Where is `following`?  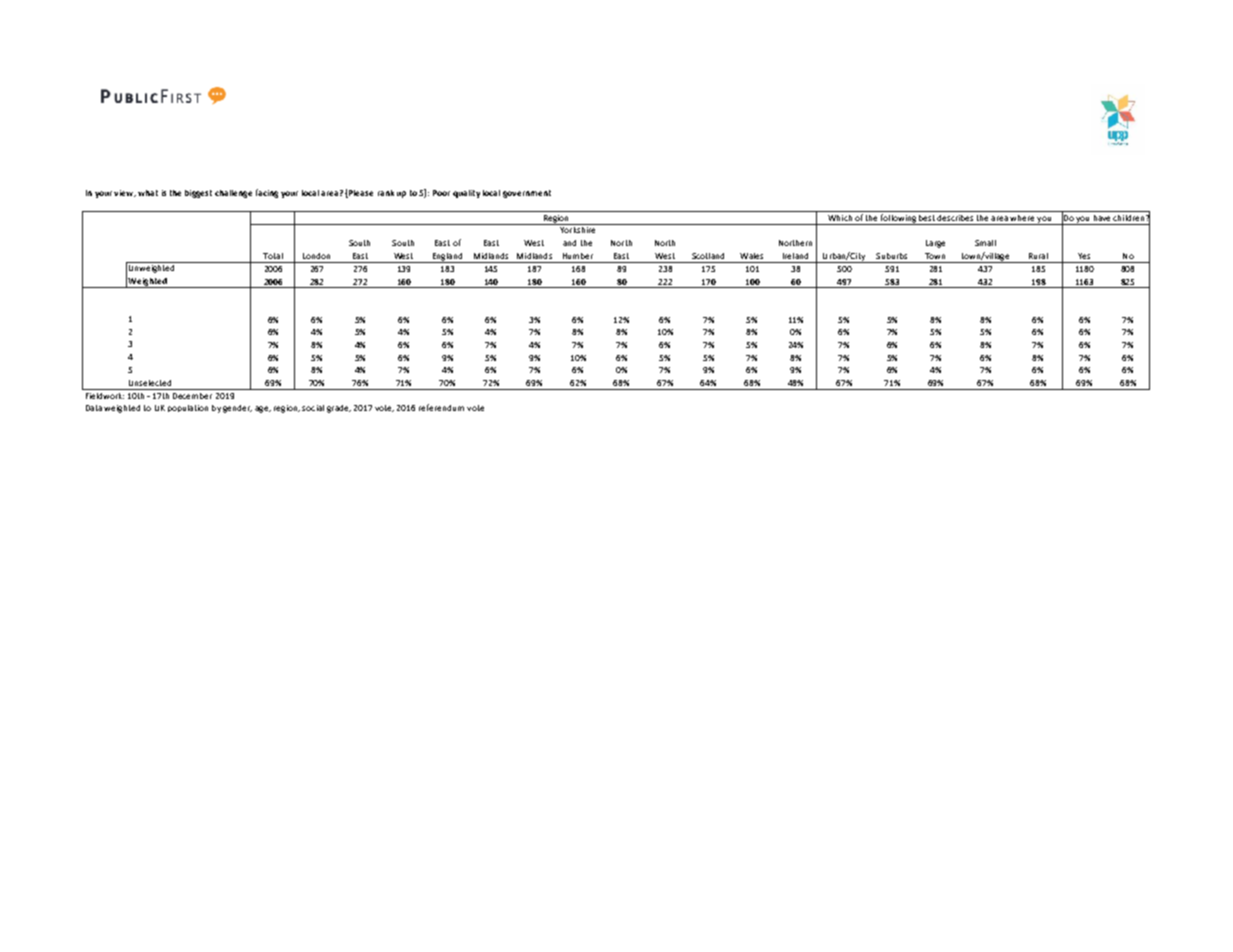
following is located at coordinates (898, 219).
